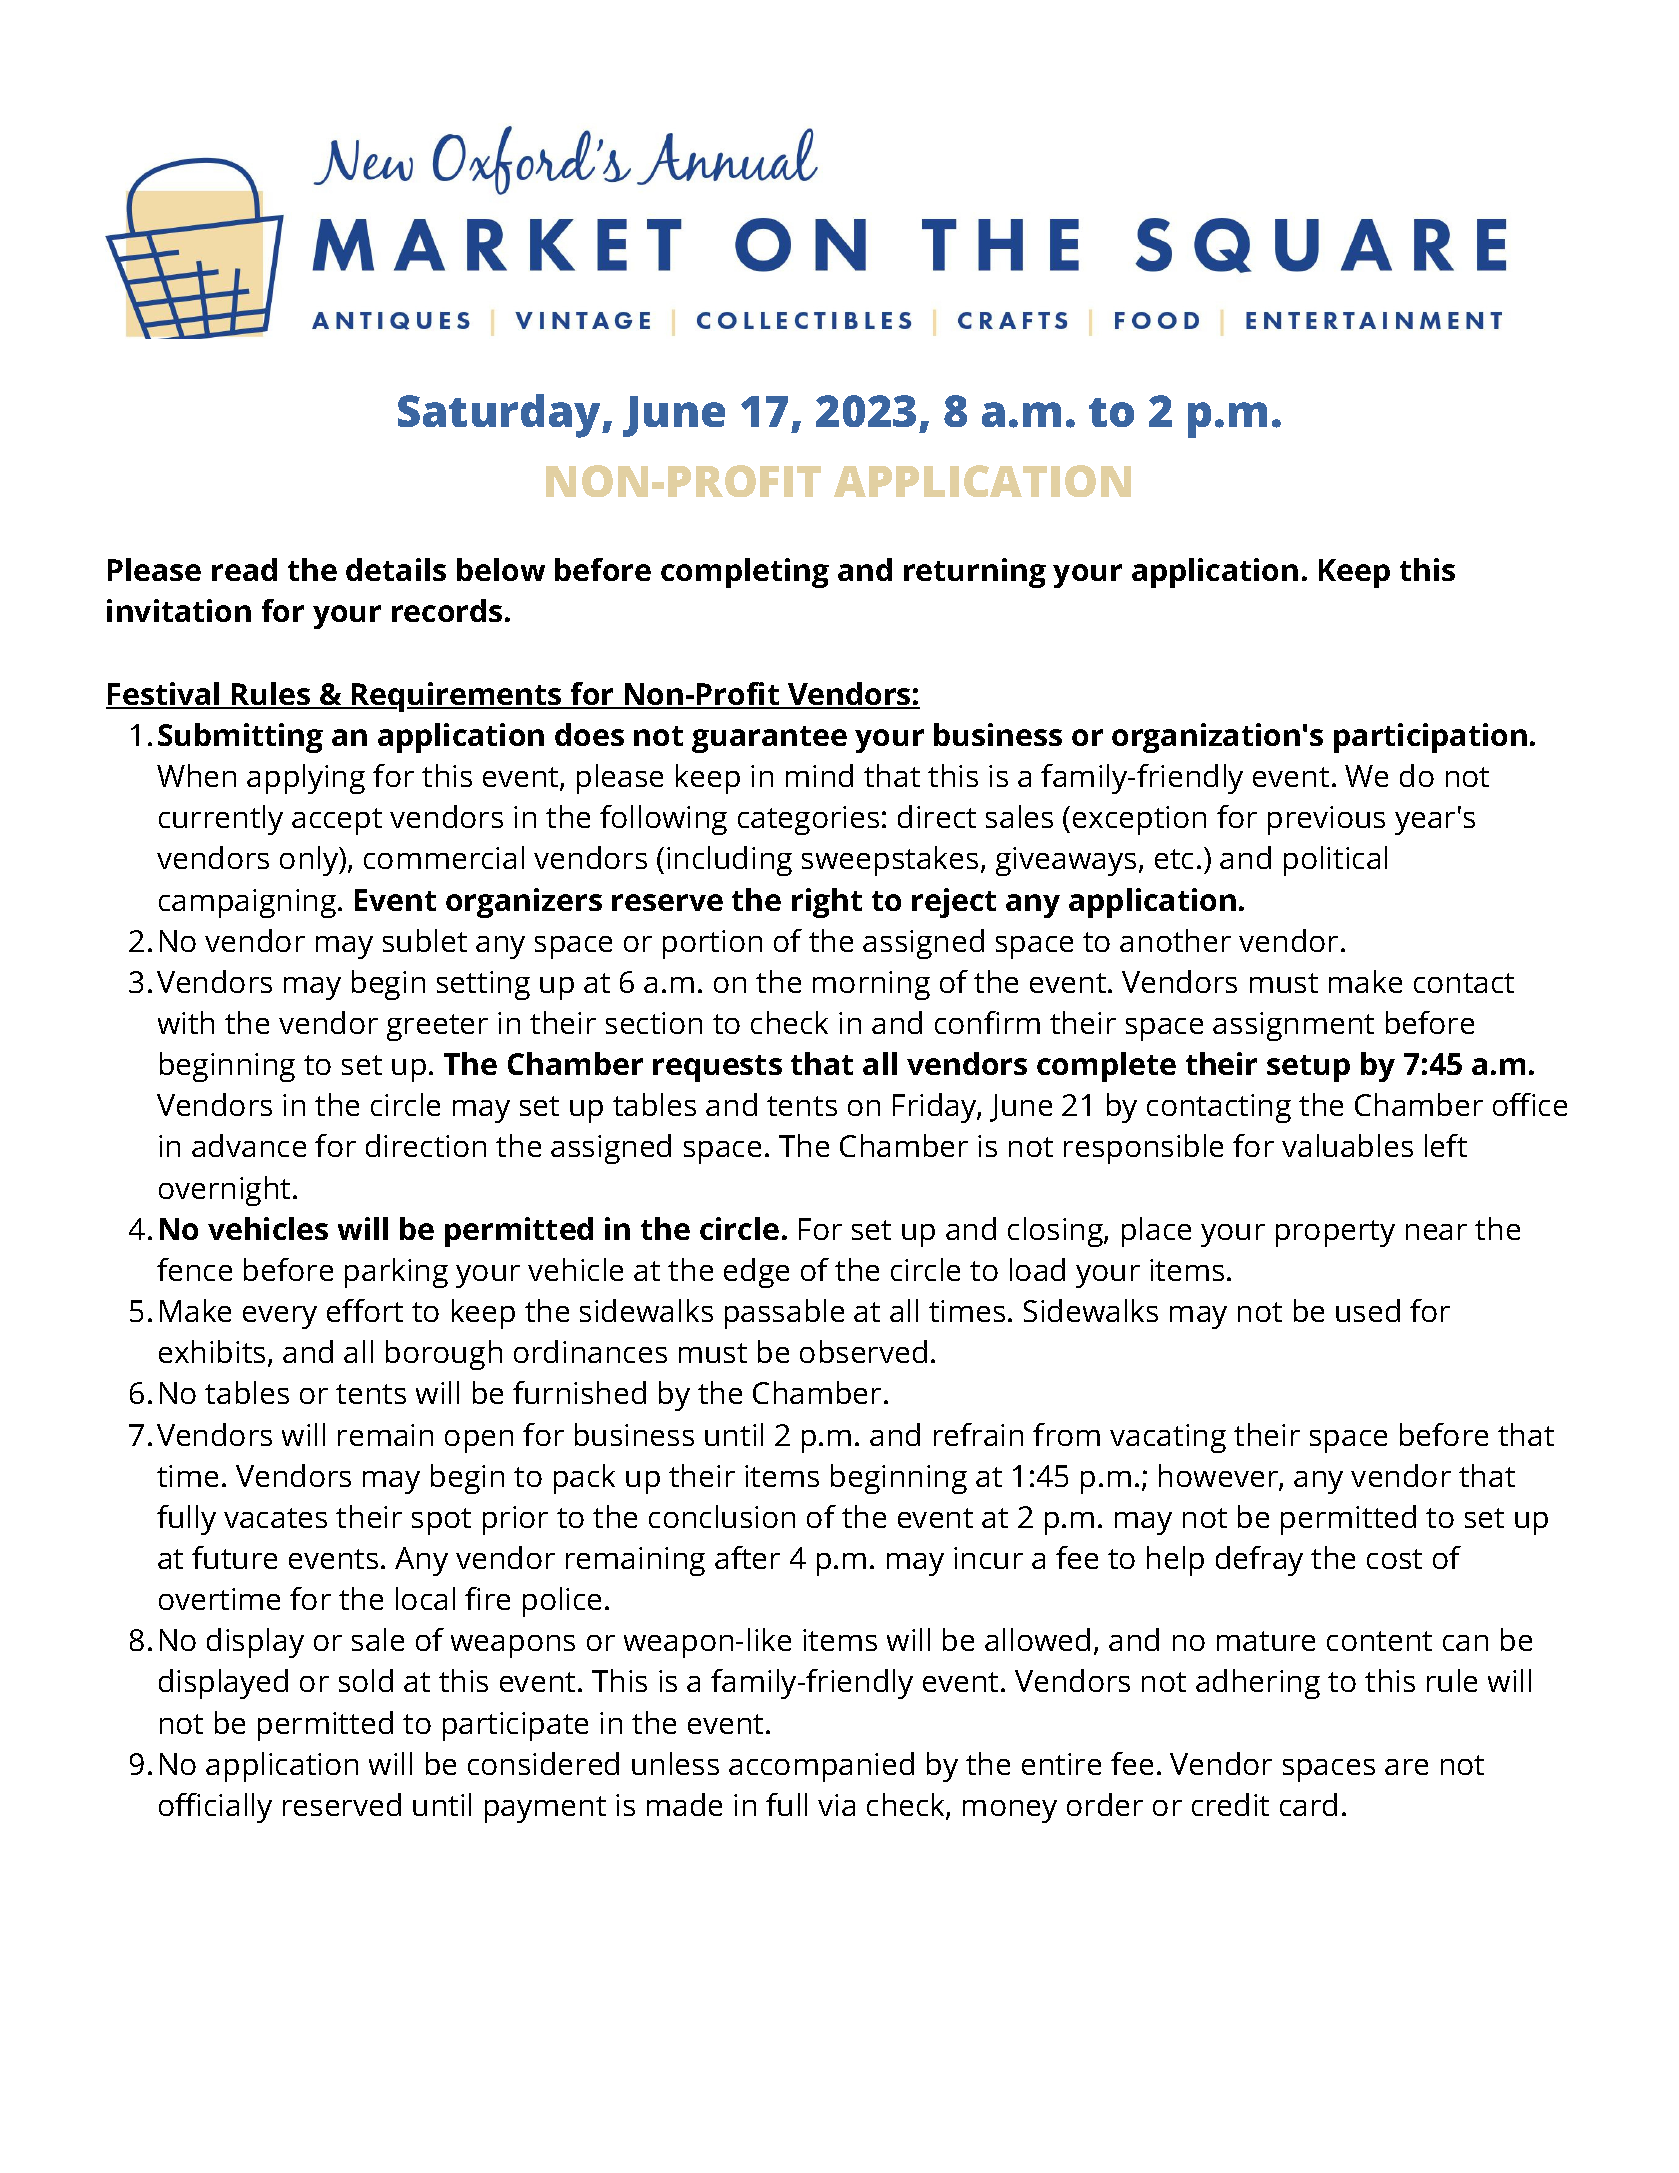 This page has width=1679, height=2173. Describe the element at coordinates (280, 1317) in the page. I see `every` at that location.
